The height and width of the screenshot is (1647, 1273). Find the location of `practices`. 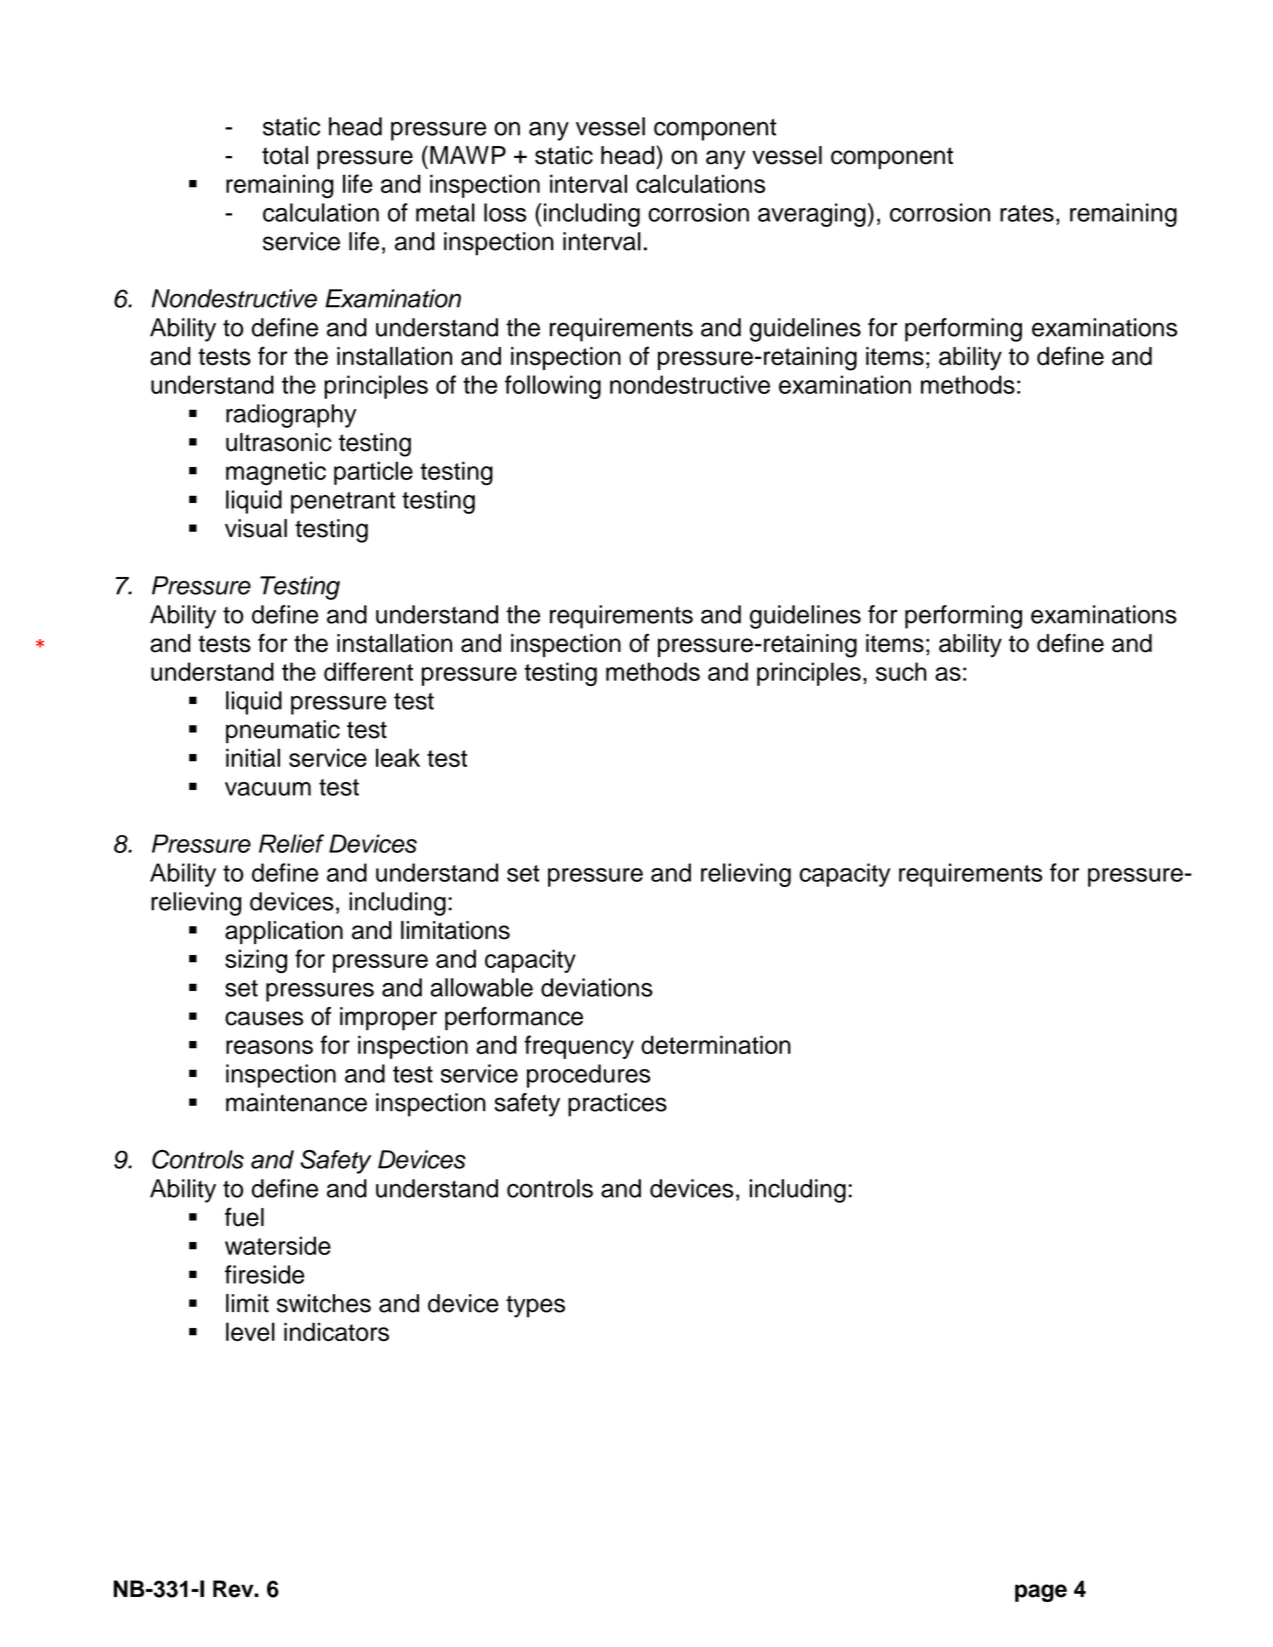

practices is located at coordinates (617, 1105).
